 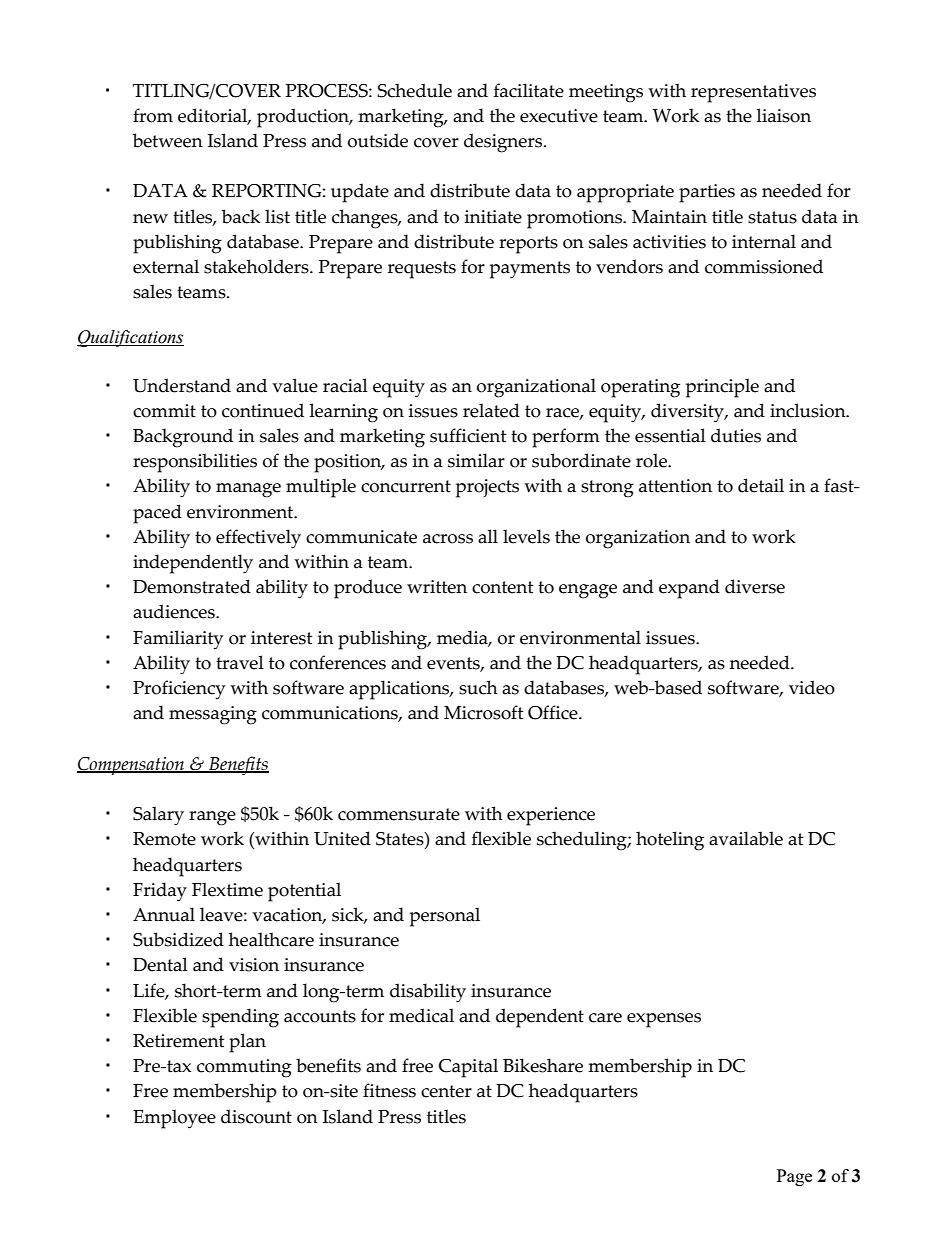 I want to click on Employee, so click(x=174, y=1119).
